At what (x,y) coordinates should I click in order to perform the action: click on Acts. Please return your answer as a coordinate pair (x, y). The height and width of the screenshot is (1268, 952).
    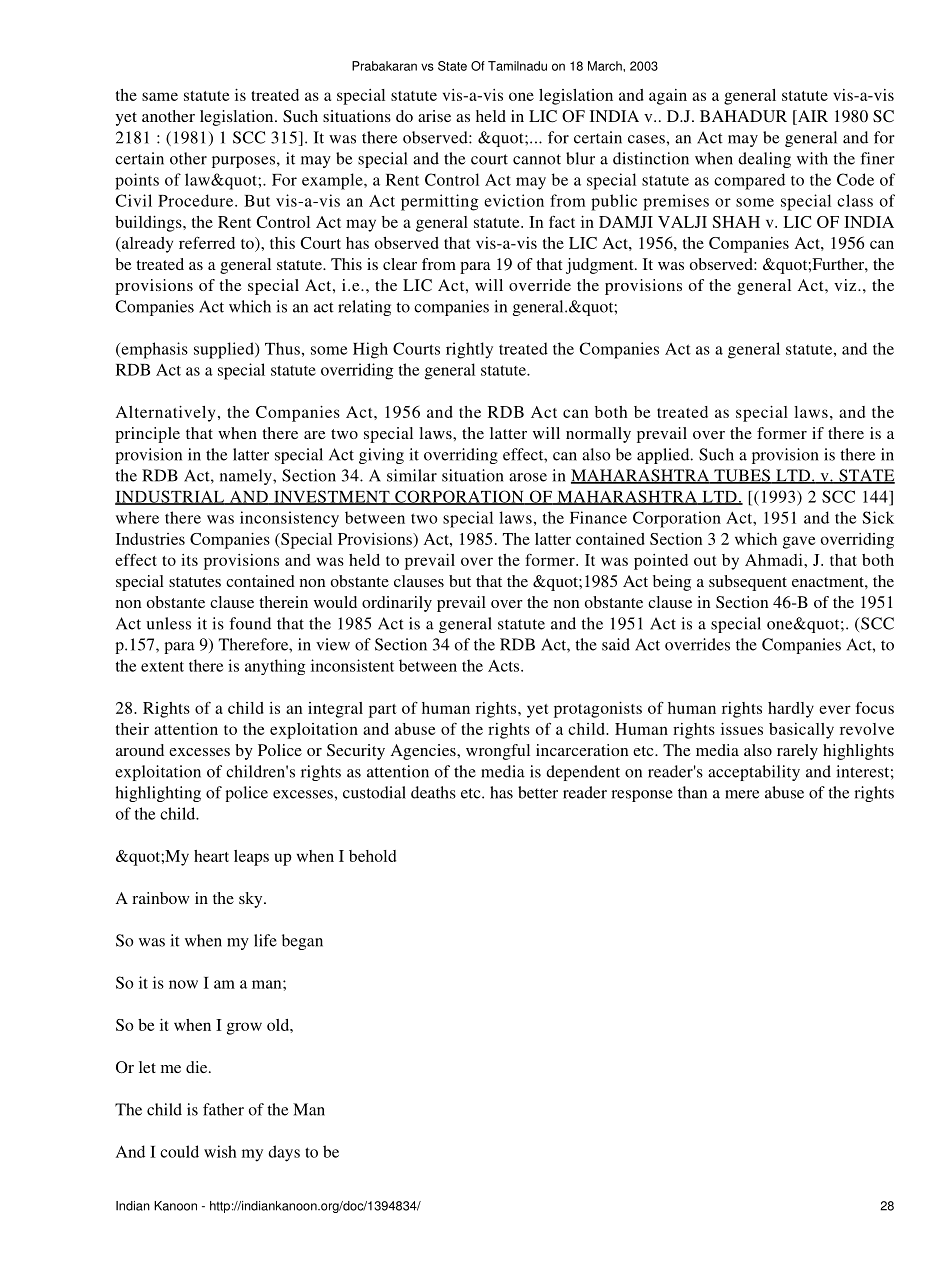
    Looking at the image, I should click on (505, 666).
